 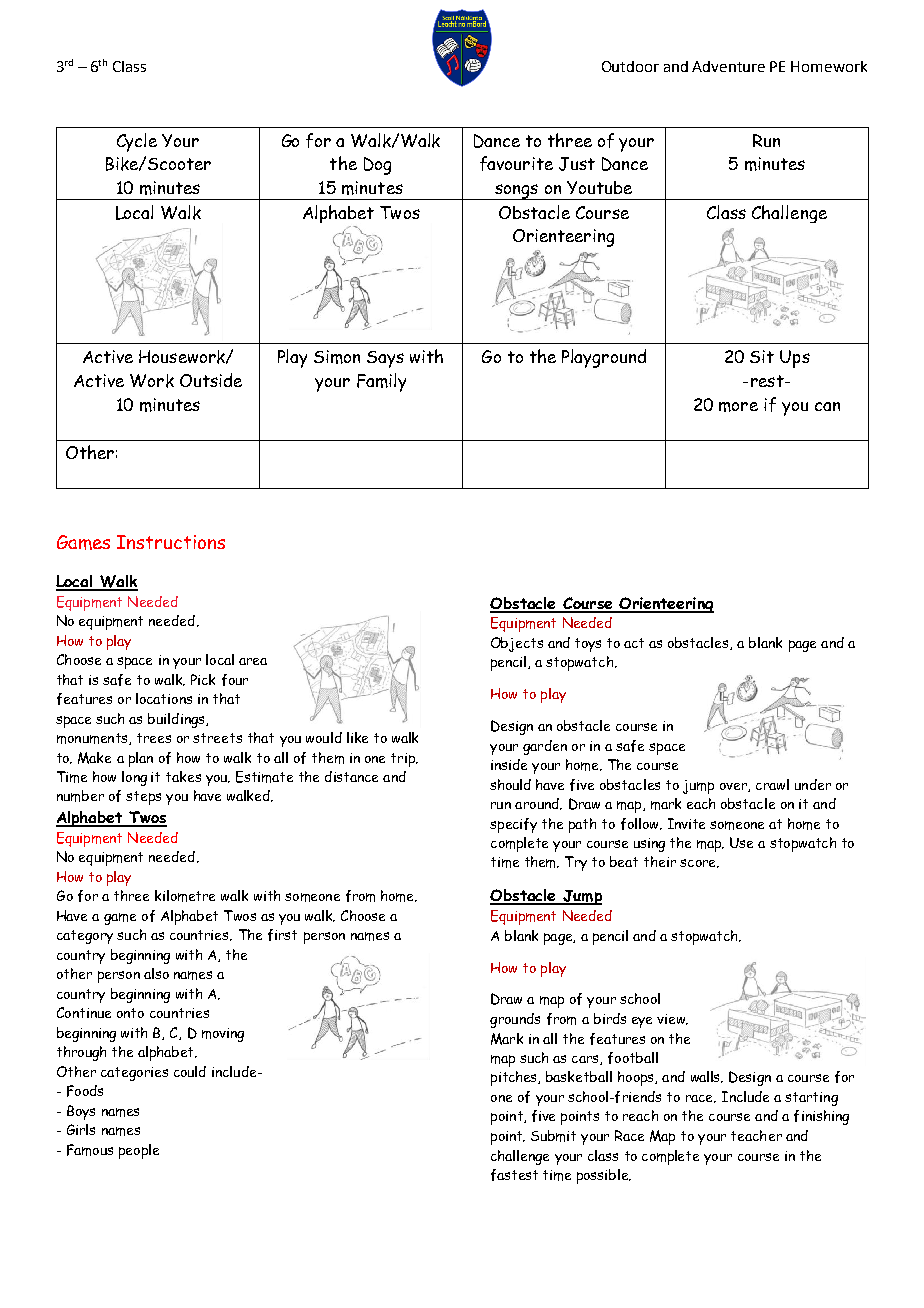 I want to click on can, so click(x=827, y=406).
